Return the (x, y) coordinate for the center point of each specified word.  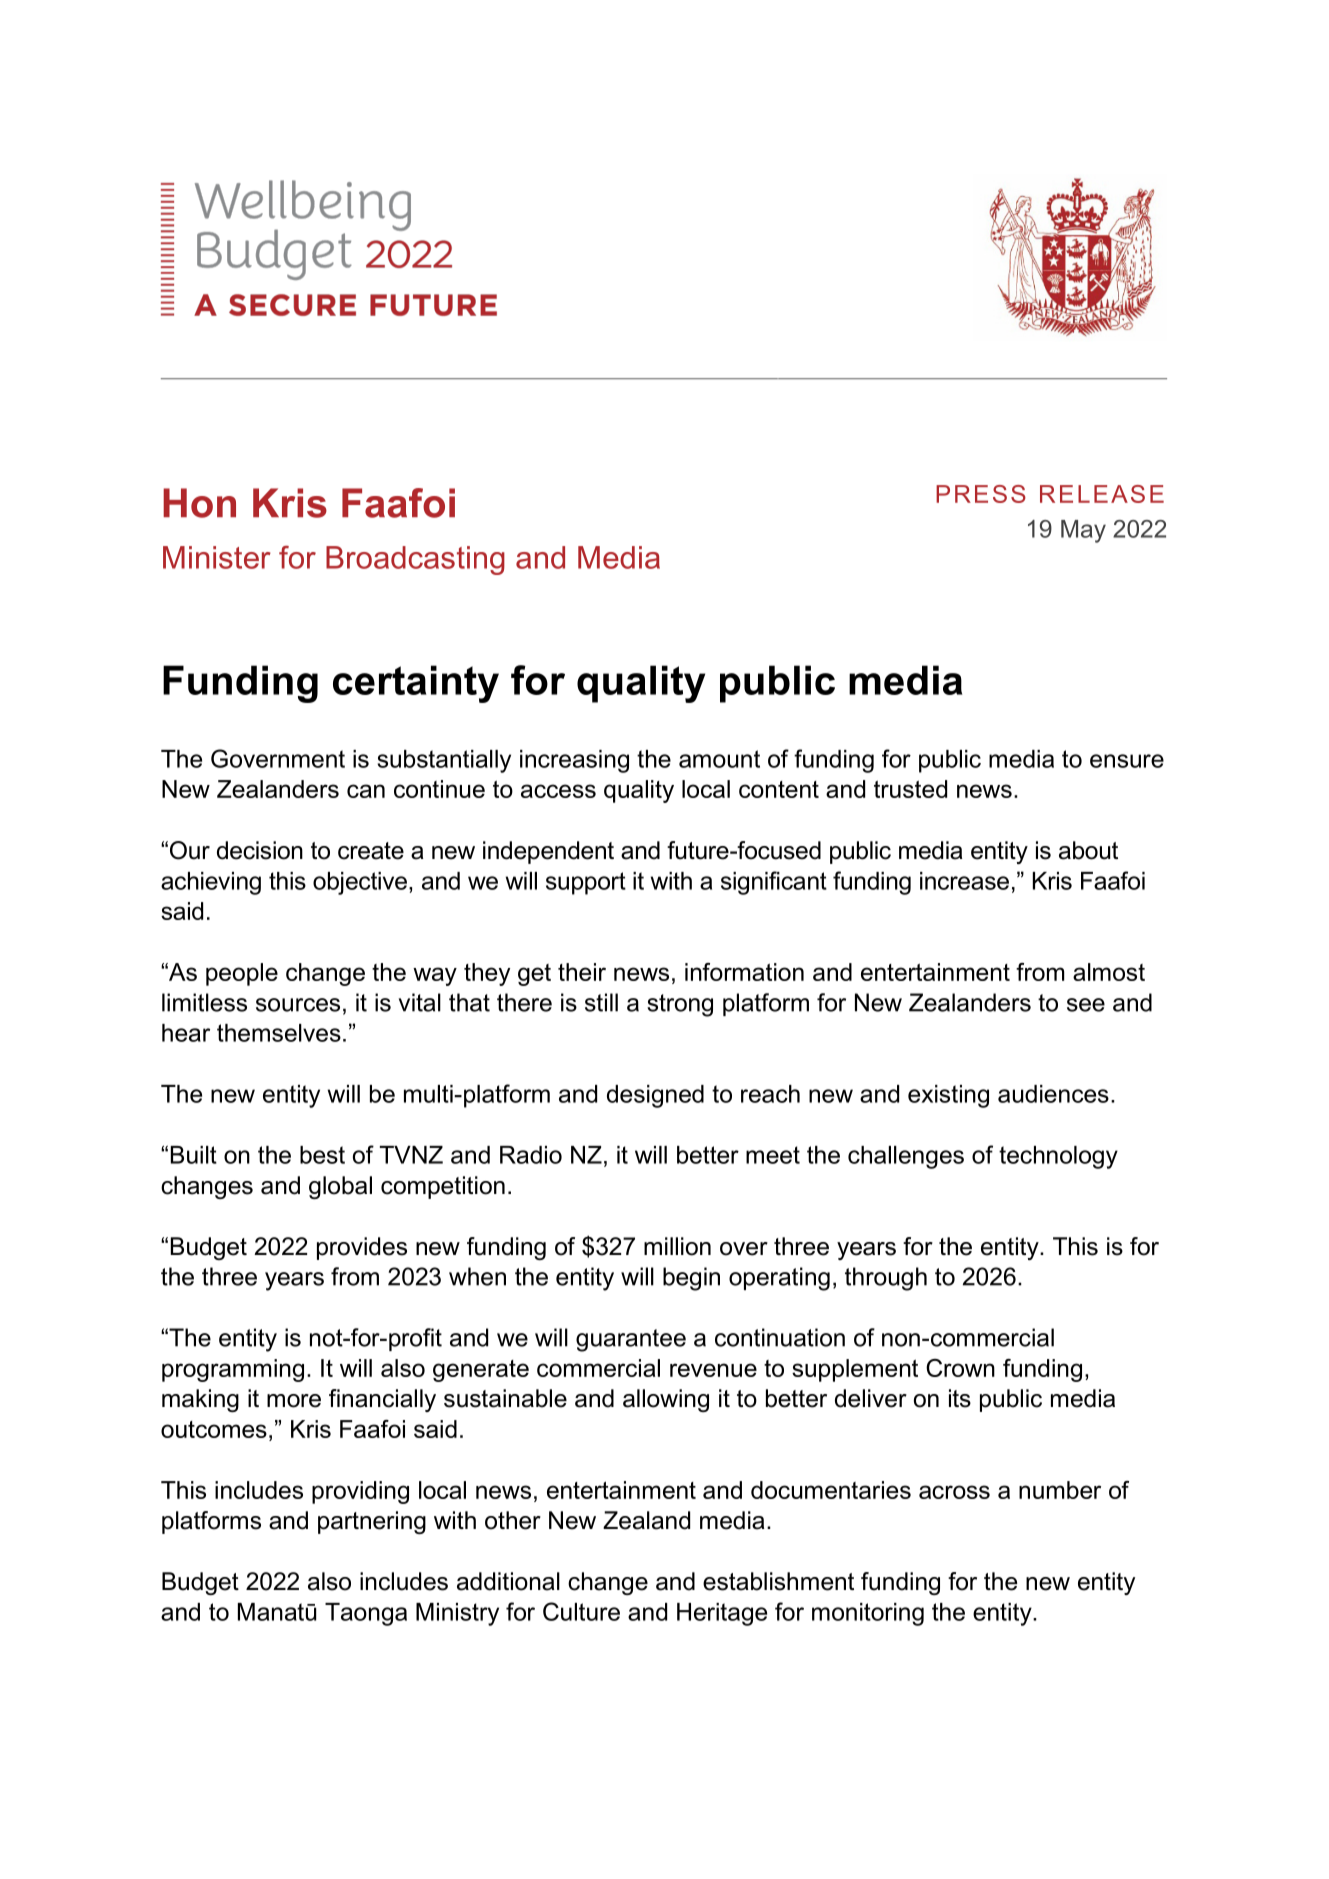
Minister (217, 557)
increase (964, 881)
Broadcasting (415, 560)
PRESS (981, 494)
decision (260, 850)
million (677, 1246)
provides (362, 1248)
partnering (372, 1522)
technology (1058, 1157)
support (586, 883)
